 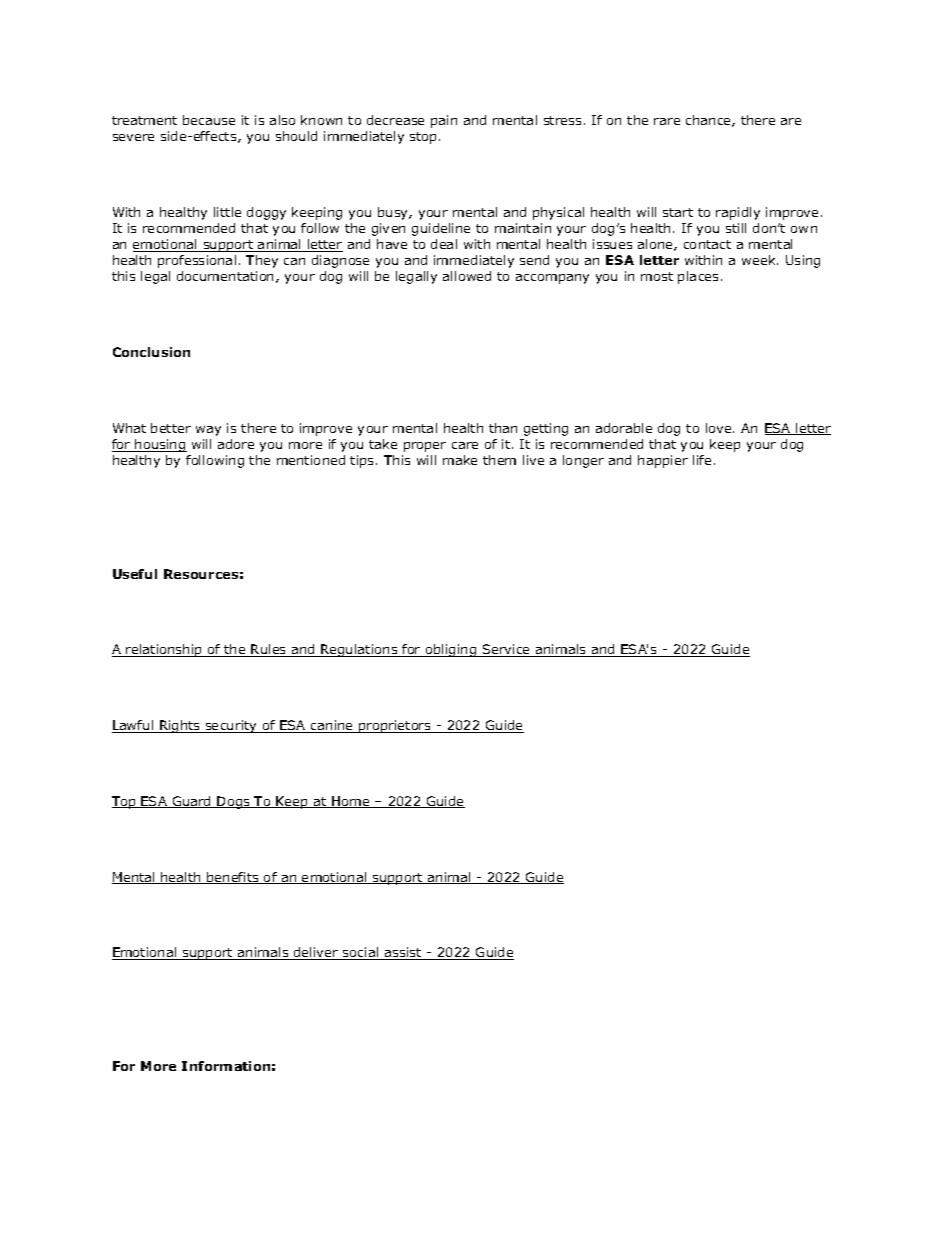 What do you see at coordinates (361, 953) in the screenshot?
I see `social` at bounding box center [361, 953].
